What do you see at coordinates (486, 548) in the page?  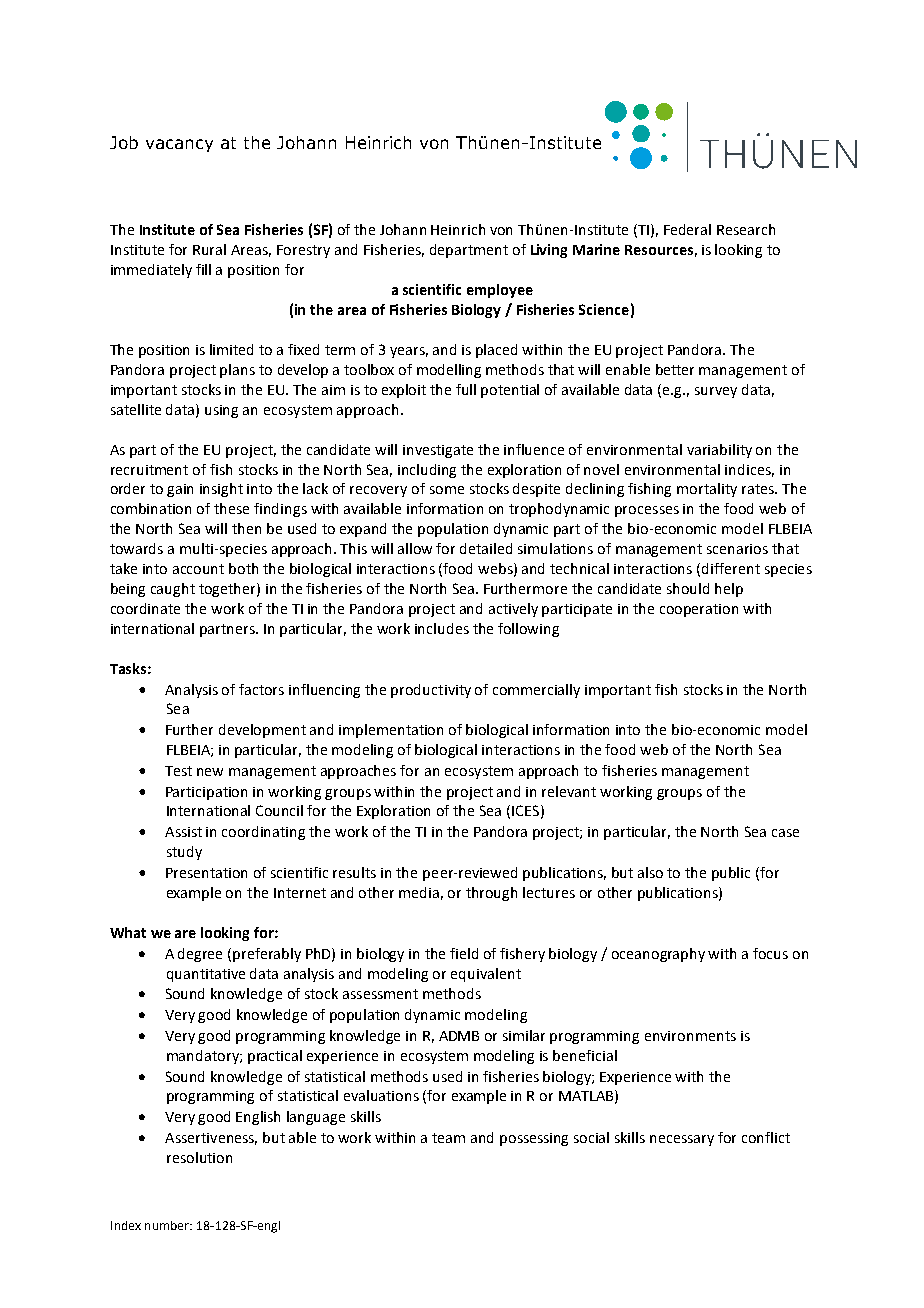 I see `detailed` at bounding box center [486, 548].
